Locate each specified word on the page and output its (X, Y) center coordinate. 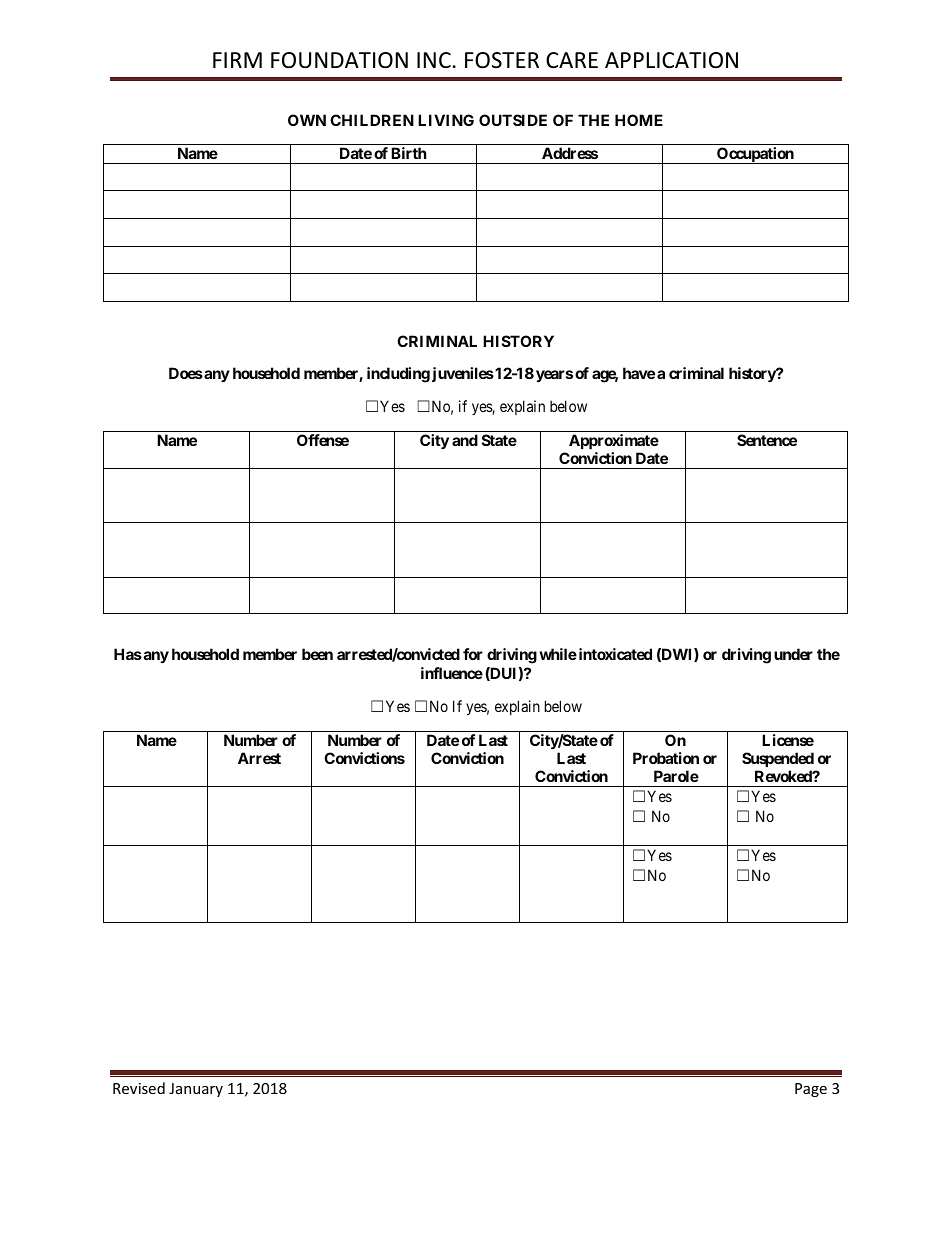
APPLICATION (671, 60)
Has (128, 654)
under (793, 654)
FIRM (237, 60)
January (196, 1090)
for (473, 654)
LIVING (446, 120)
